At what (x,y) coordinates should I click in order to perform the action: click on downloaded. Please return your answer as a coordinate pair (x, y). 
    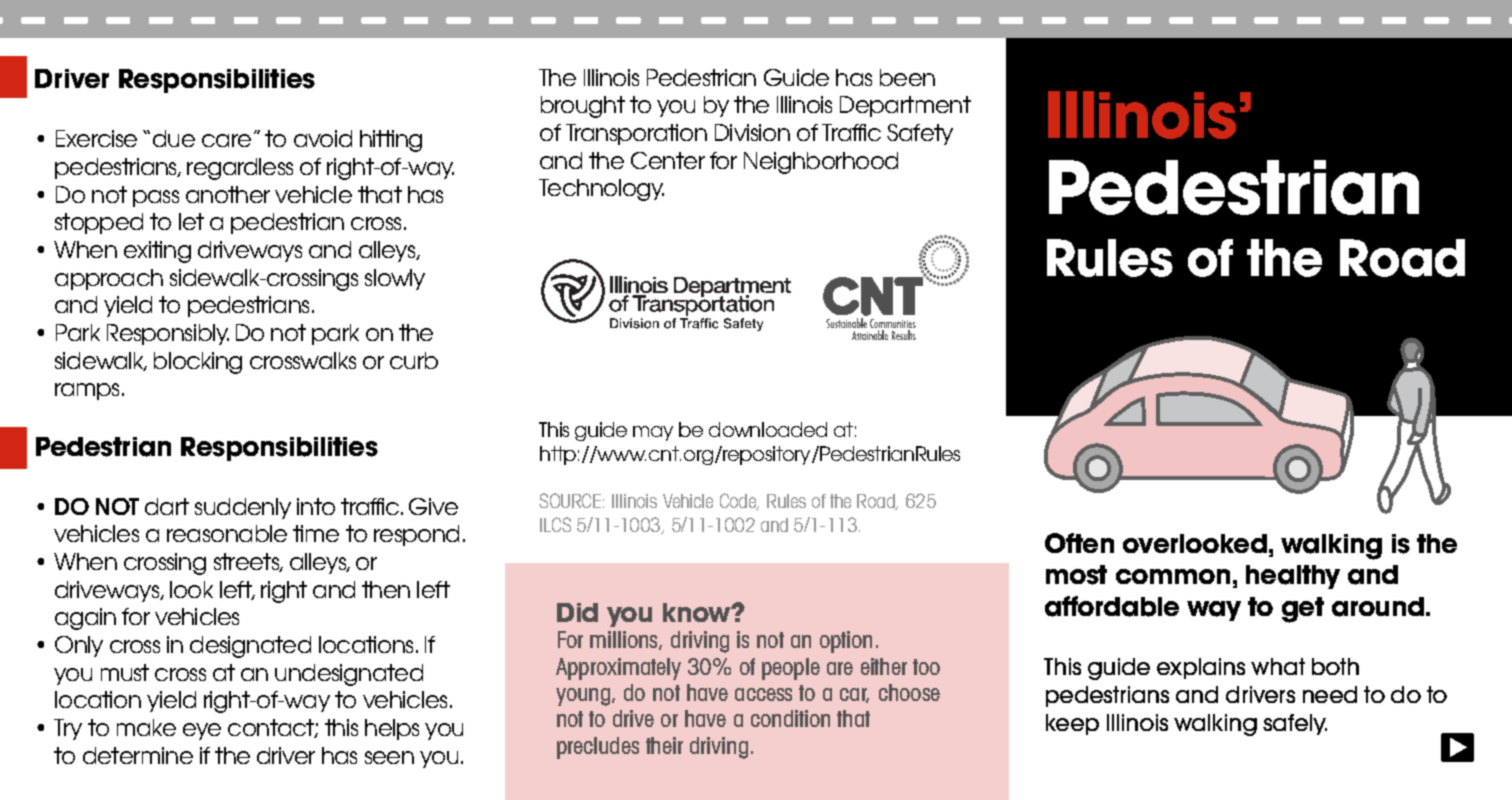
    Looking at the image, I should click on (768, 429).
